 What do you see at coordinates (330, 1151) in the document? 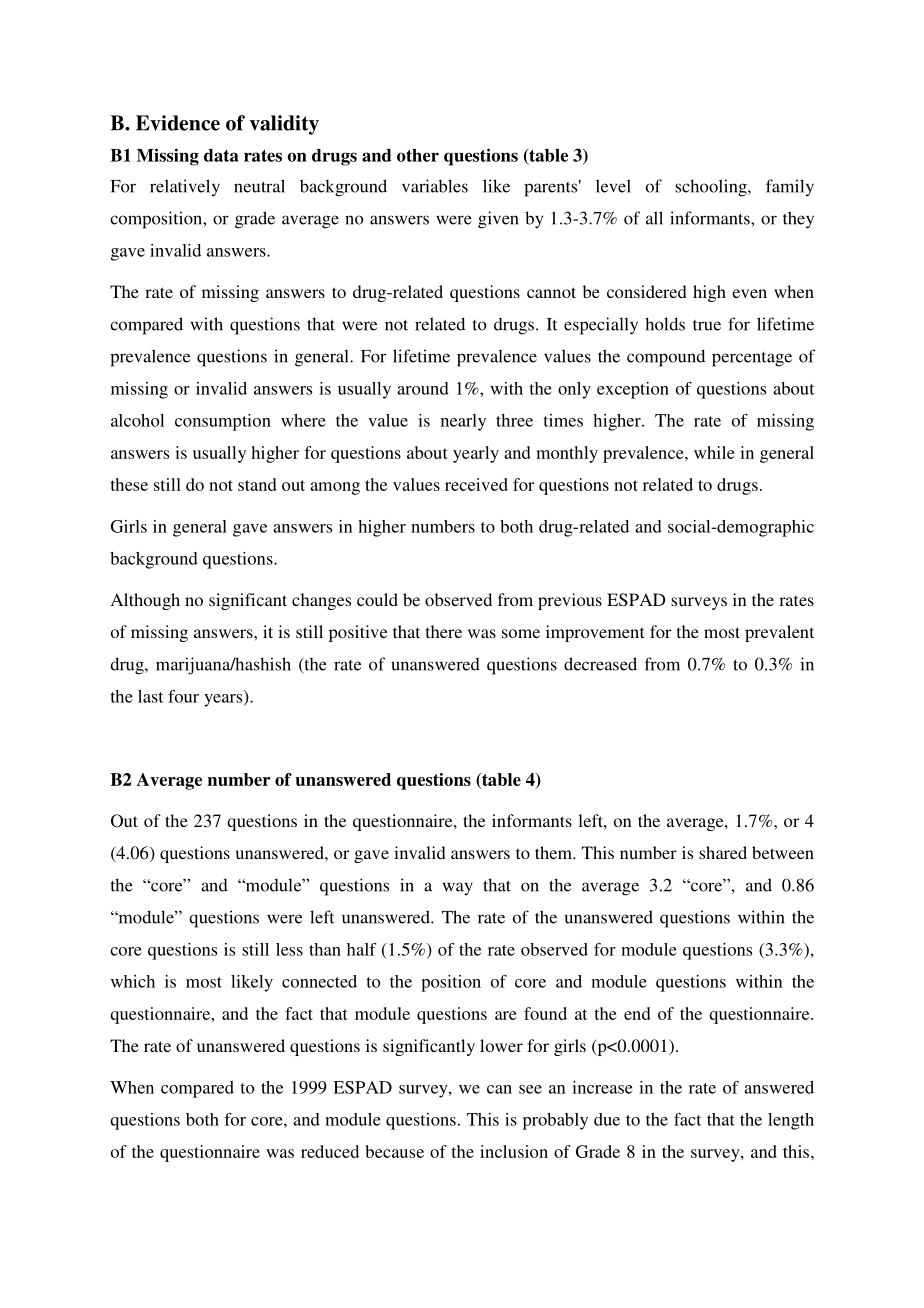
I see `reduced` at bounding box center [330, 1151].
